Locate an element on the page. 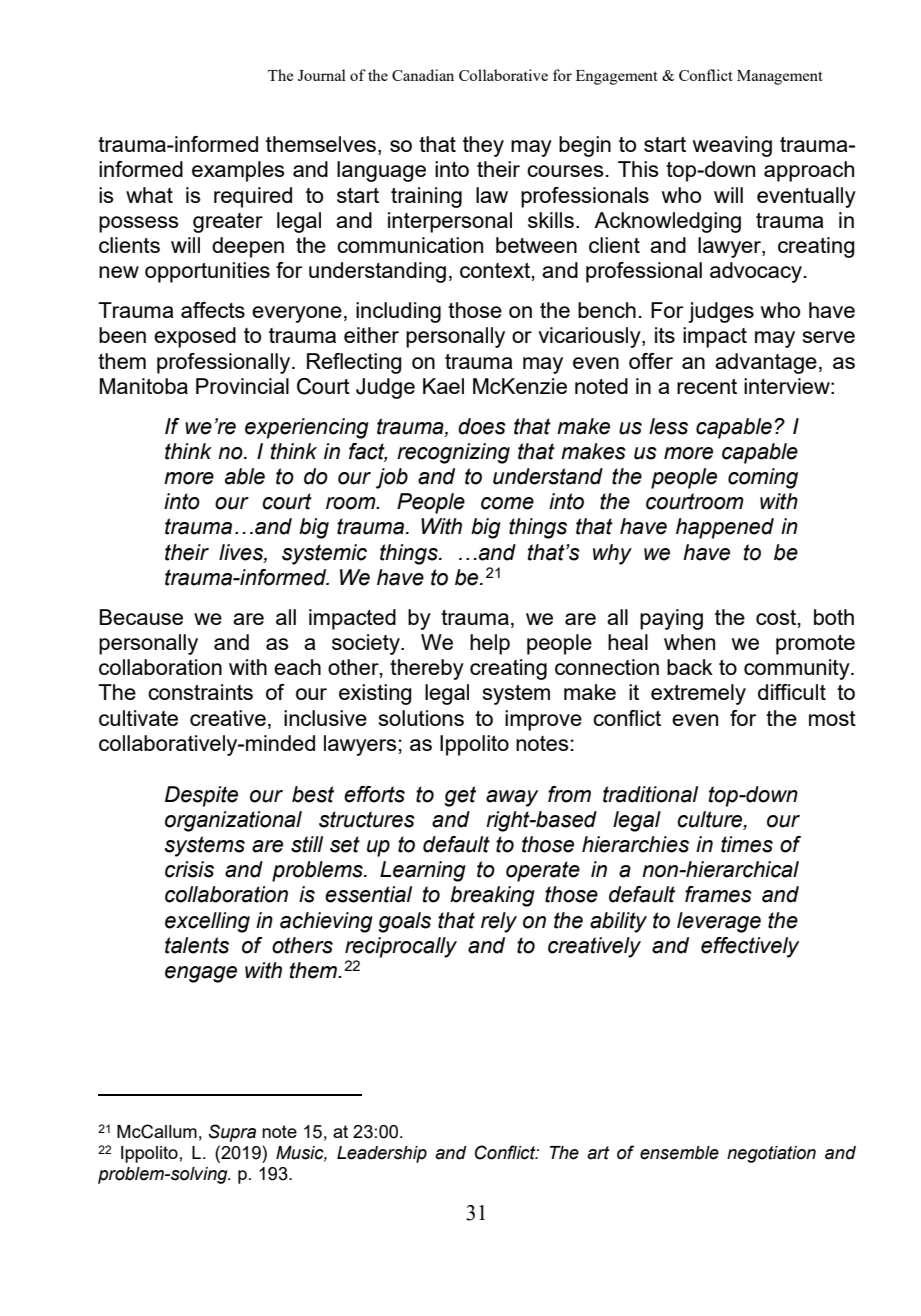  coming is located at coordinates (763, 478).
